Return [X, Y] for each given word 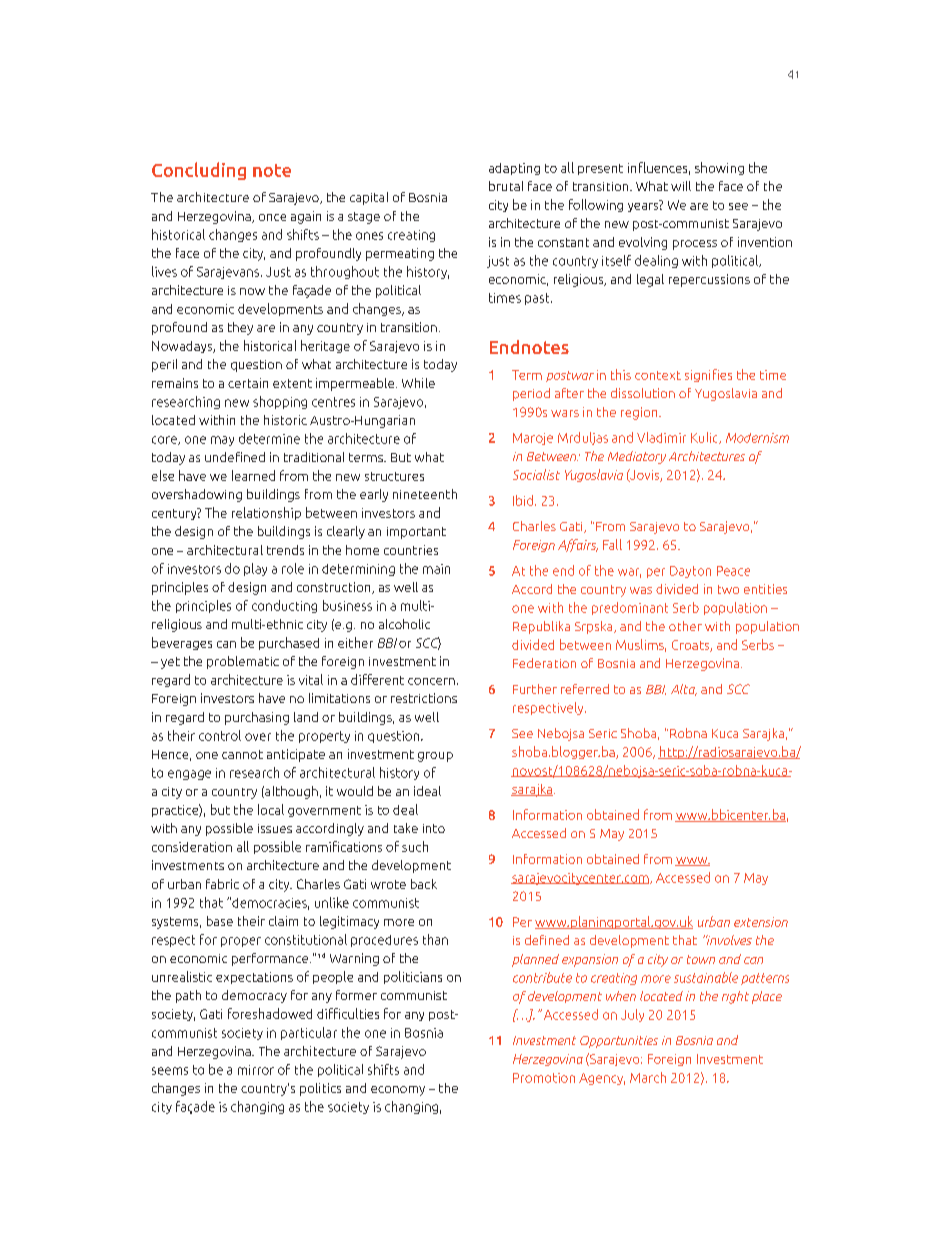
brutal [506, 186]
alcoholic [404, 624]
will [681, 186]
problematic [243, 662]
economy [398, 1091]
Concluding [199, 171]
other [685, 626]
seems [170, 1071]
